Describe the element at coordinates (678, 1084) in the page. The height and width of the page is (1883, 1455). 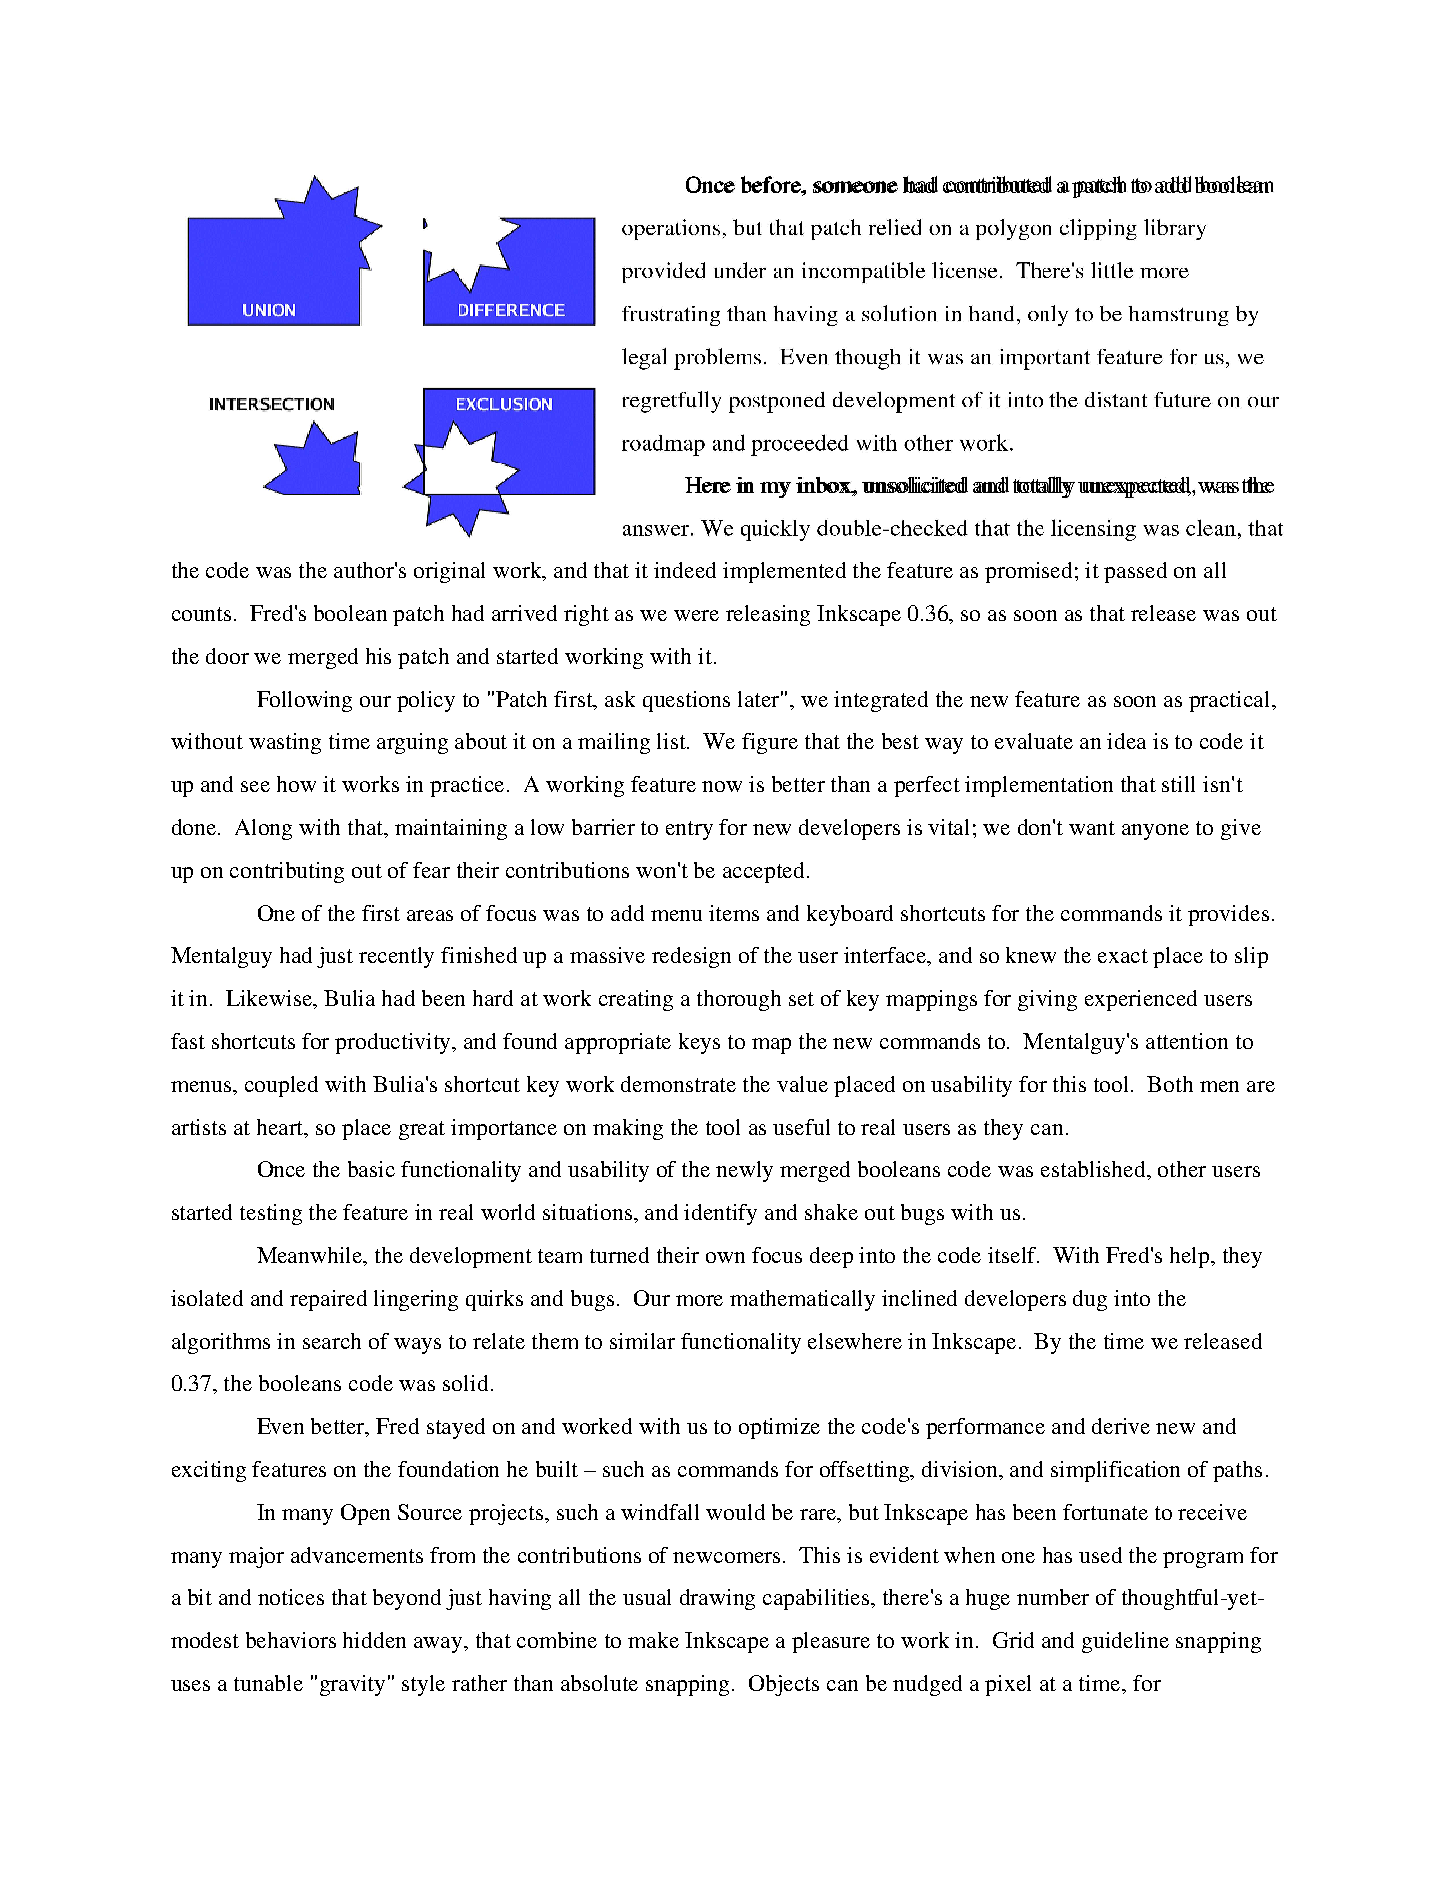
I see `demonstrate` at that location.
